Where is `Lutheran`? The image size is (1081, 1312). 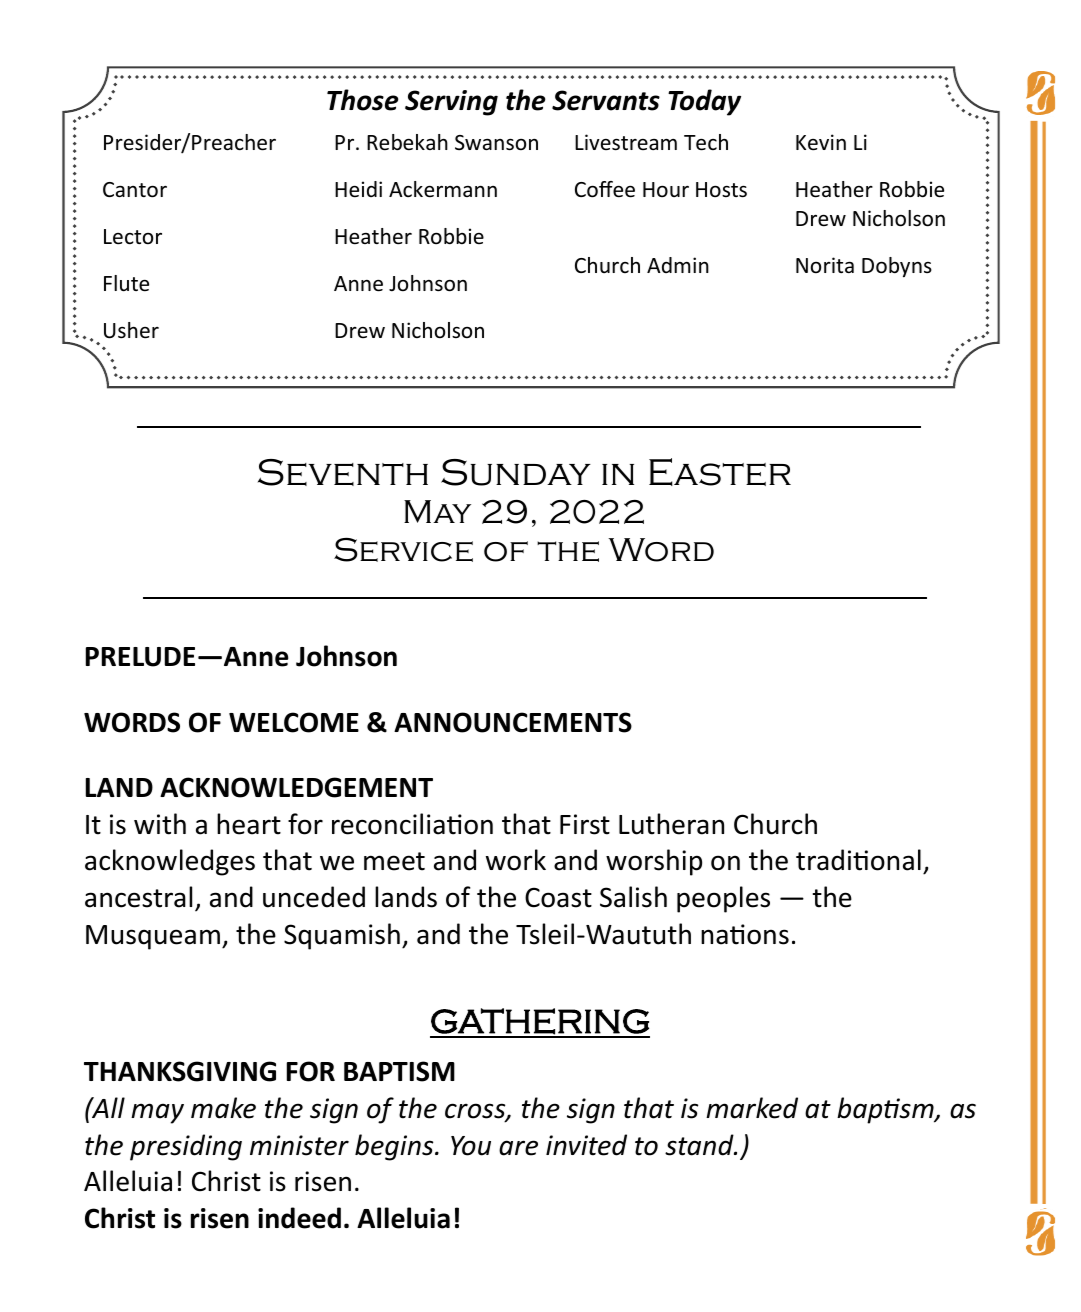
Lutheran is located at coordinates (671, 824).
